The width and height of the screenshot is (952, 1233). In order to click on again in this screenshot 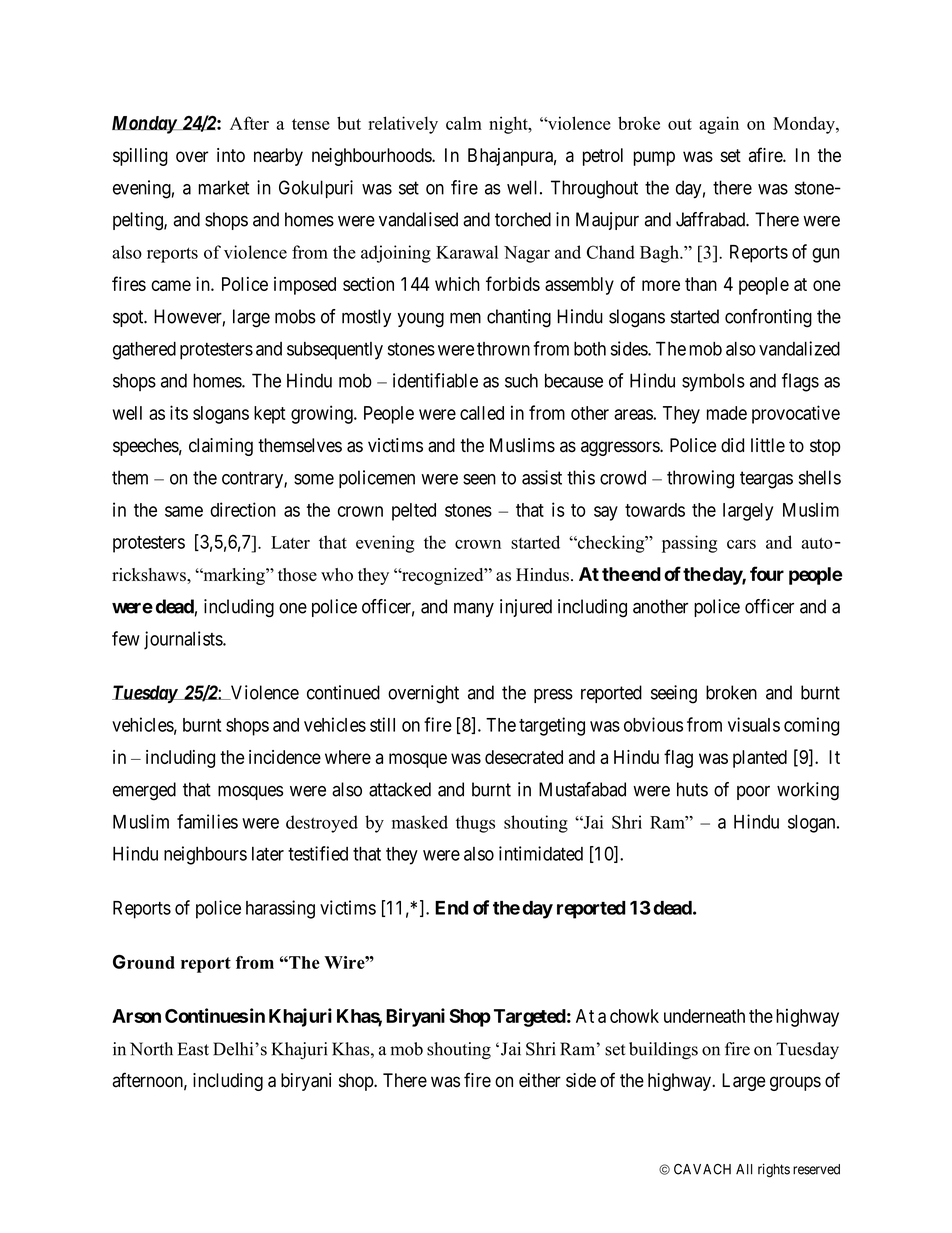, I will do `click(719, 125)`.
